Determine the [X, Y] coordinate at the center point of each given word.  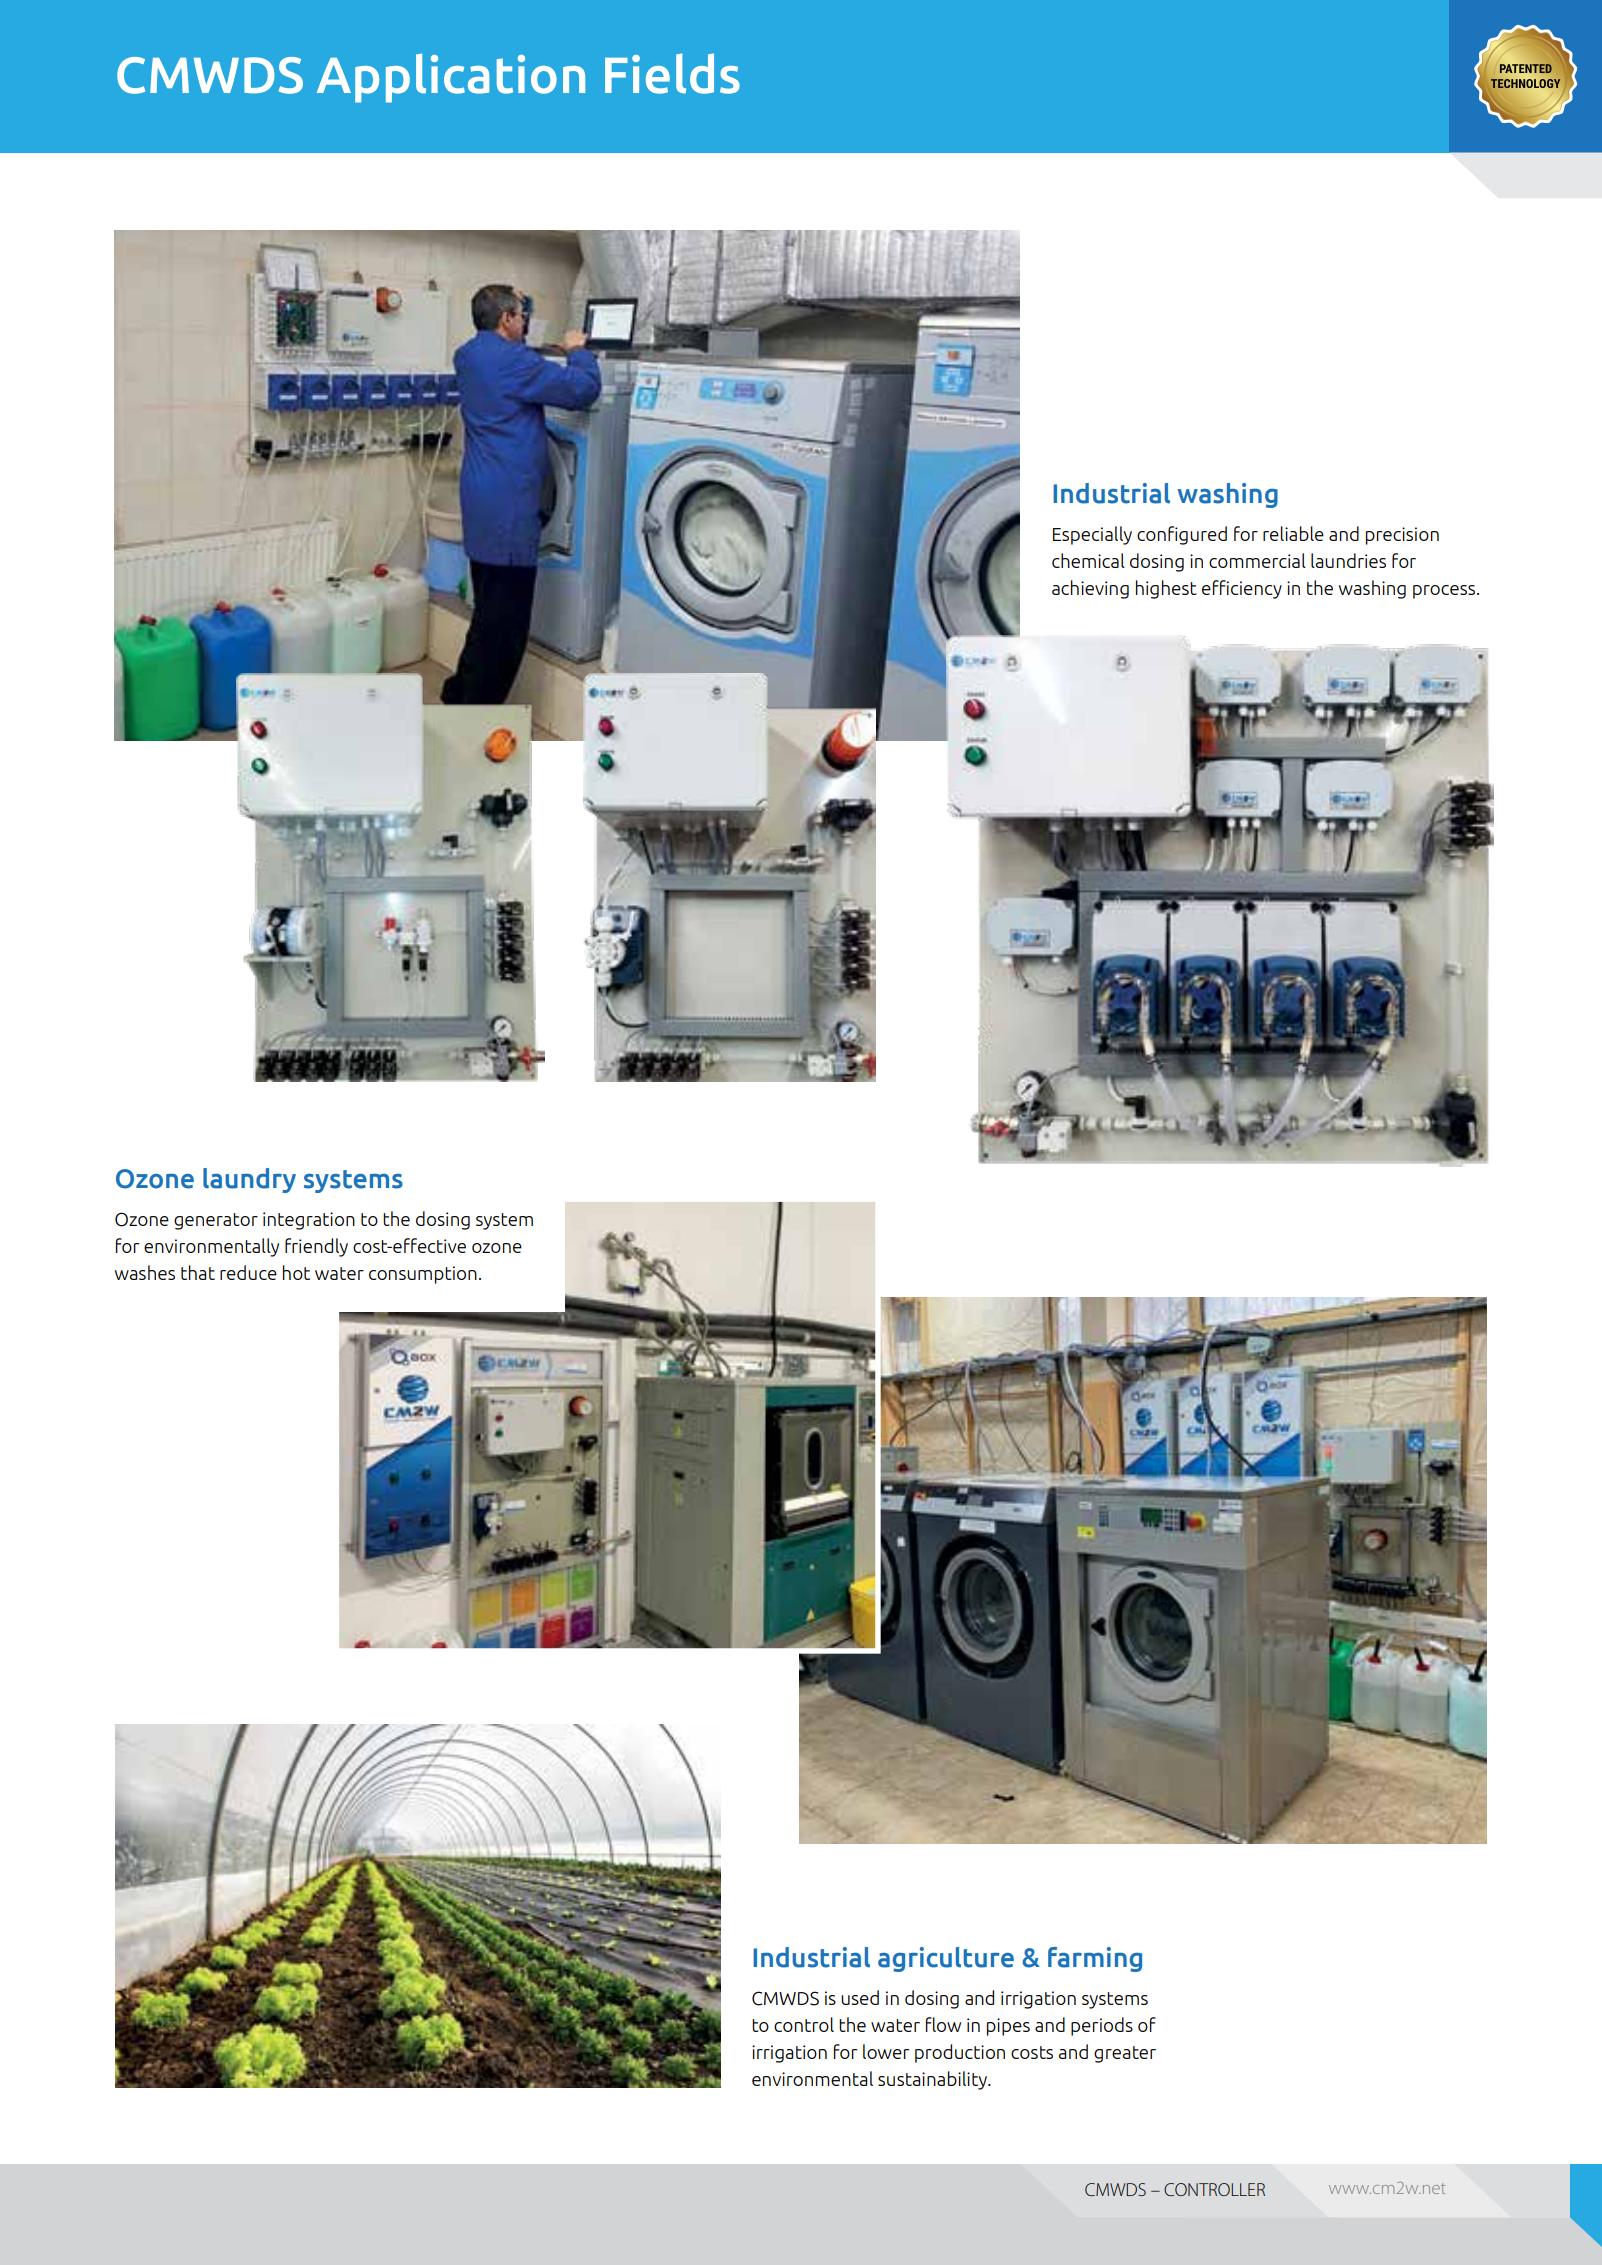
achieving [1090, 589]
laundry [249, 1180]
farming [1095, 1959]
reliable [1293, 533]
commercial [1257, 560]
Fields [672, 73]
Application [451, 78]
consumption [423, 1275]
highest [1166, 589]
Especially [1092, 535]
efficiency [1242, 589]
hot [296, 1272]
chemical [1088, 560]
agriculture [946, 1959]
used [860, 1997]
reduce [248, 1272]
